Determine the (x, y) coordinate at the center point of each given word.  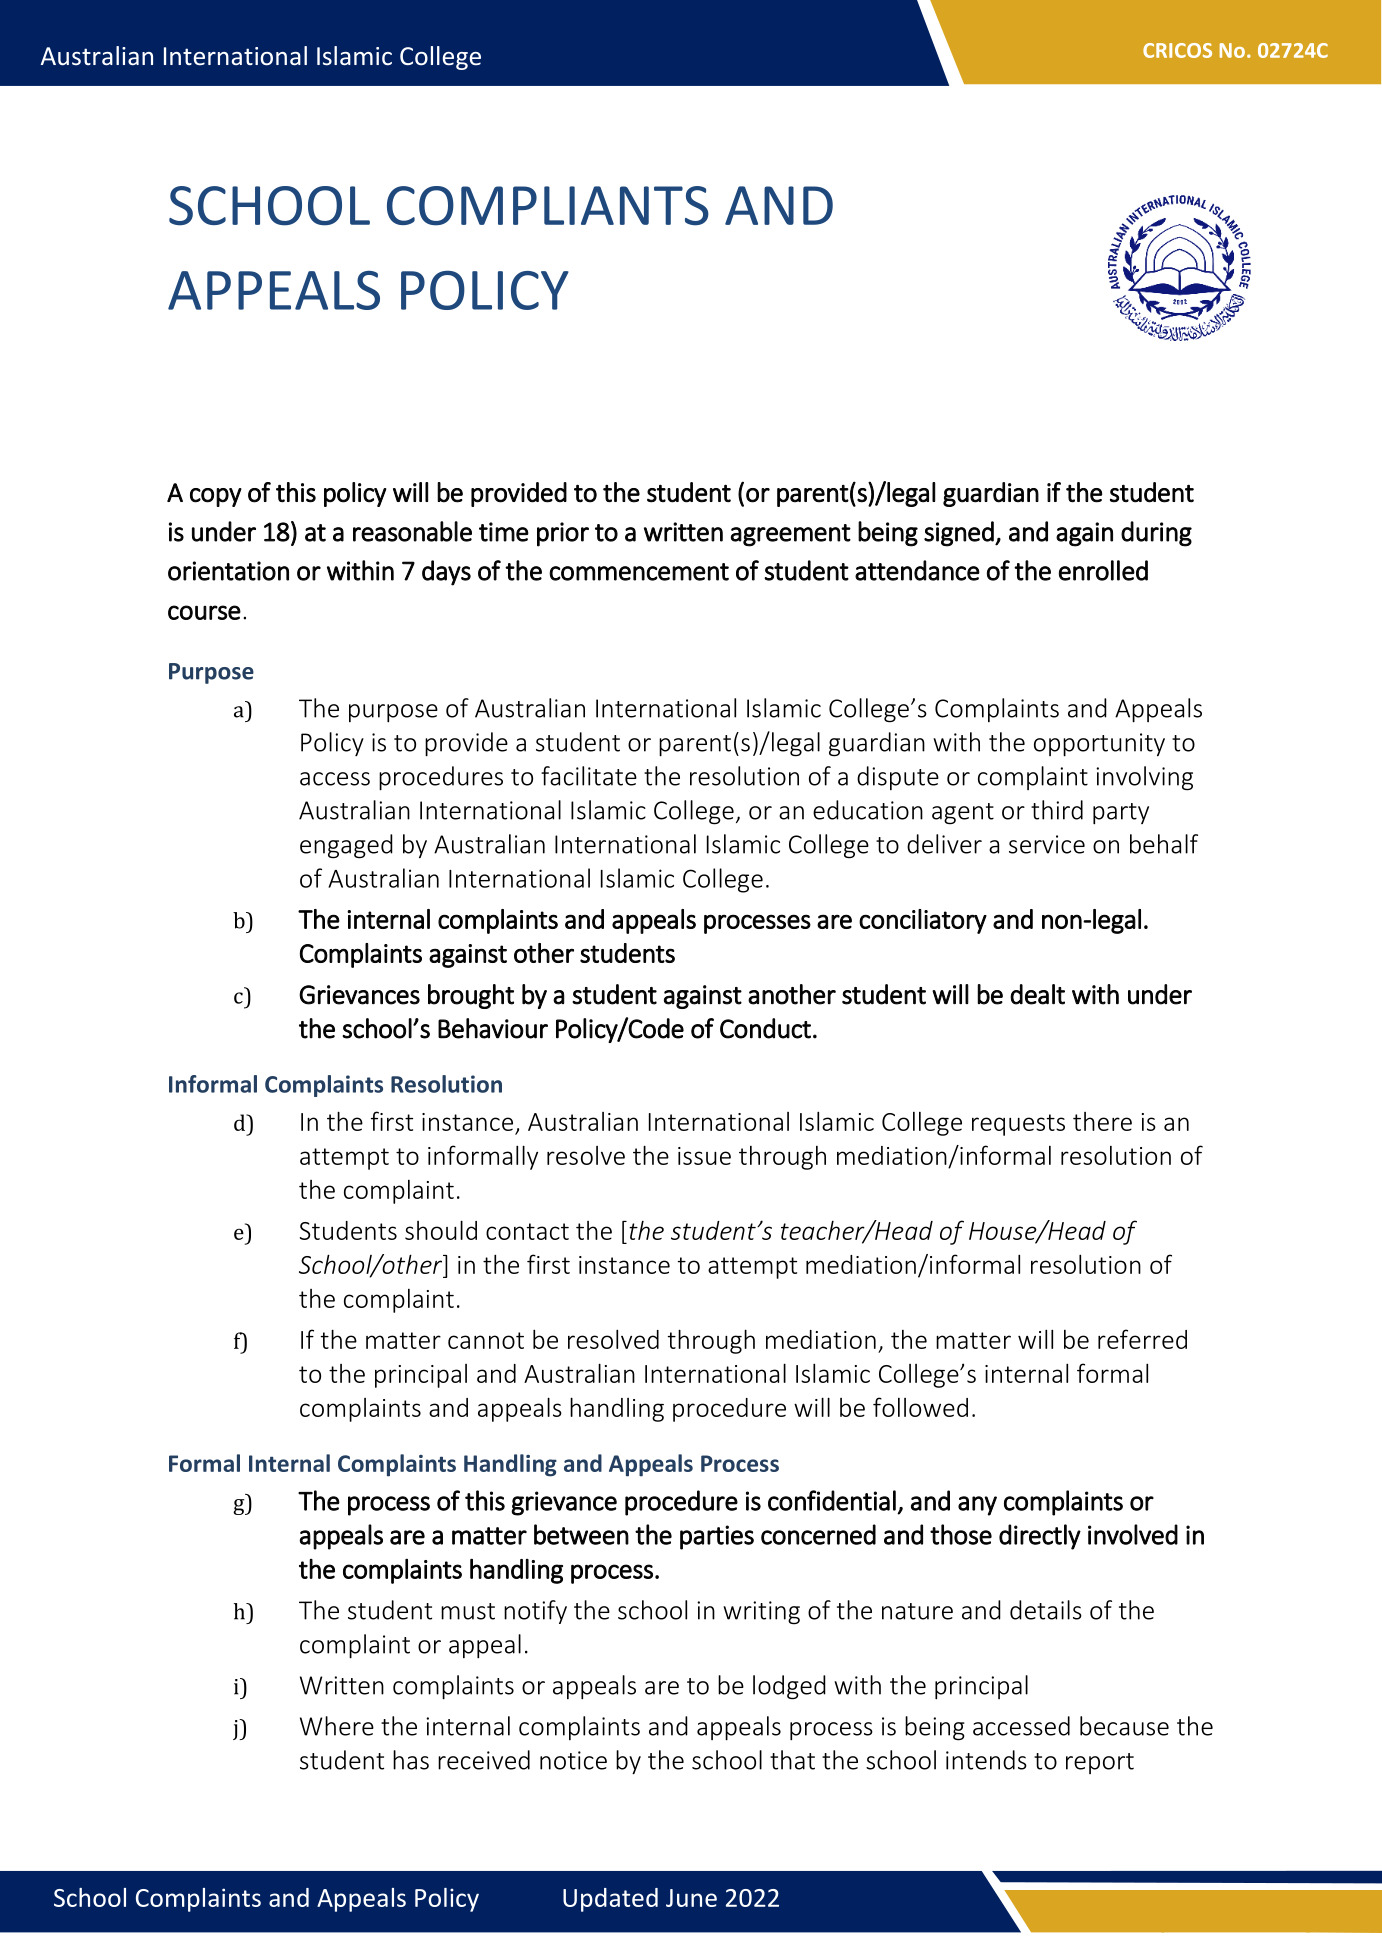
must (468, 1611)
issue (704, 1156)
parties (717, 1537)
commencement (639, 572)
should (441, 1230)
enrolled (1103, 570)
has (411, 1760)
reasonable (412, 531)
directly (1040, 1537)
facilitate (589, 776)
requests (1018, 1125)
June (691, 1898)
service (1047, 844)
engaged (346, 846)
